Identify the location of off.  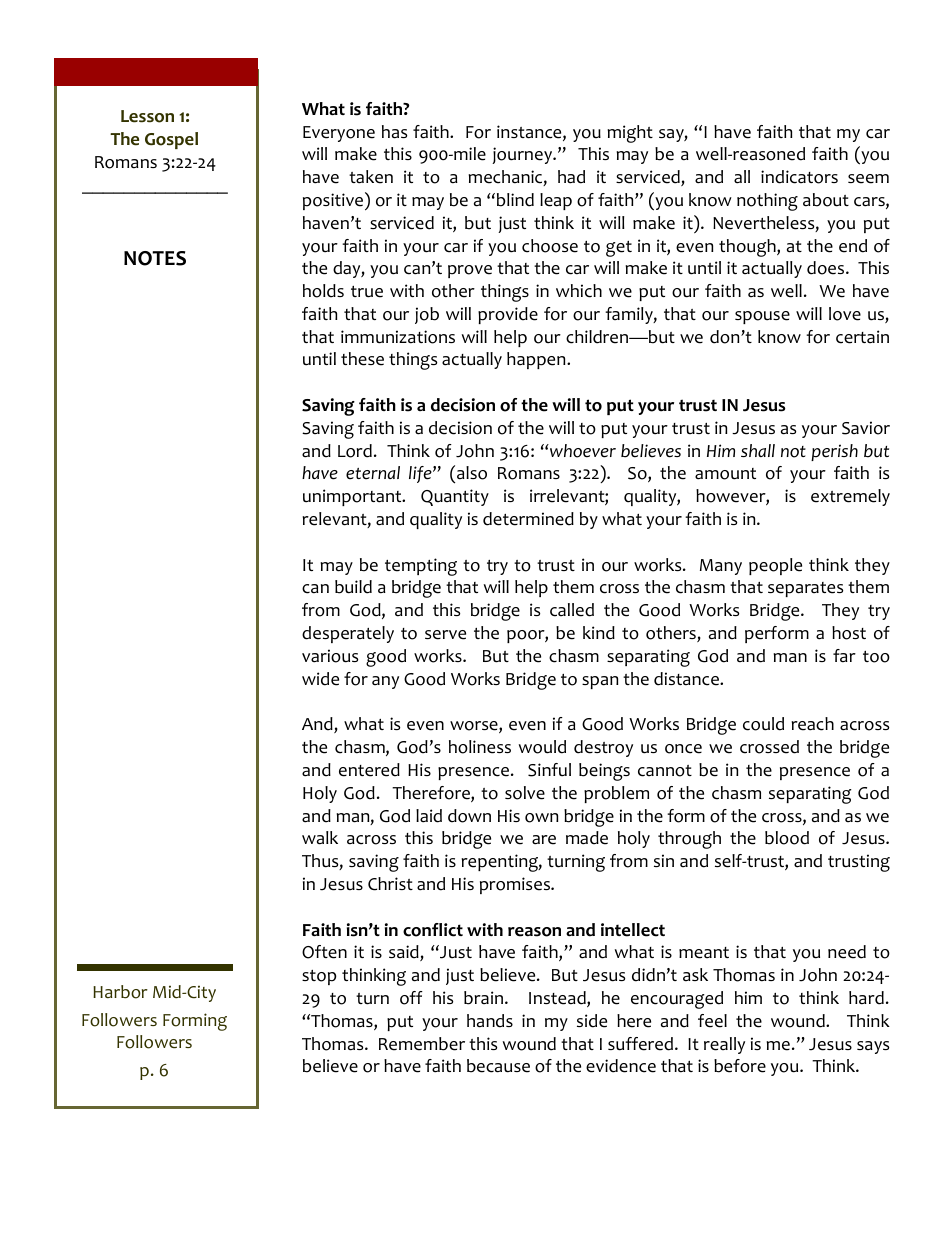
(411, 998).
